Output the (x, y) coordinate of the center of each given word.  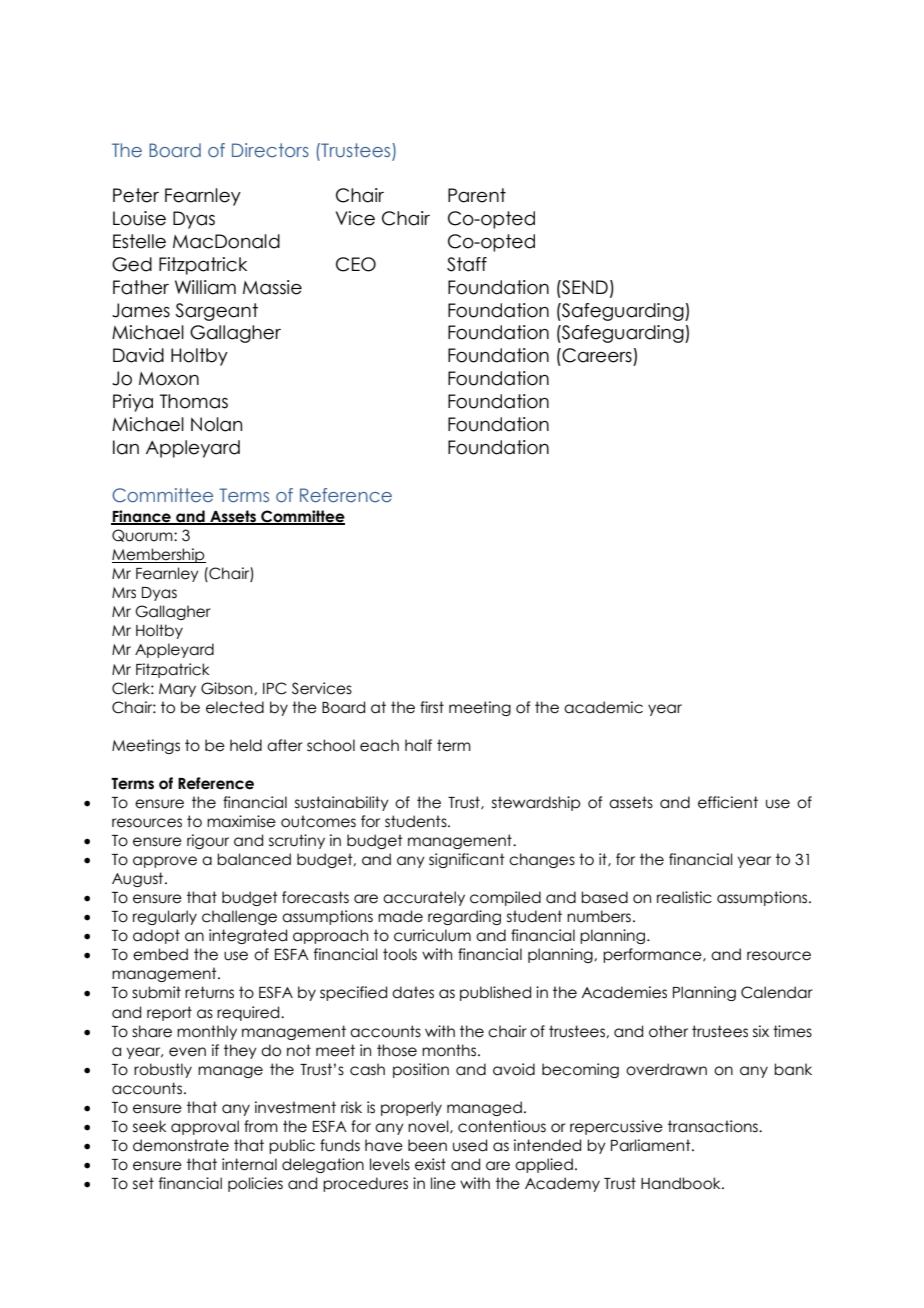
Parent (477, 195)
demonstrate (181, 1145)
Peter (136, 195)
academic (603, 707)
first (432, 707)
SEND (584, 287)
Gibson (228, 688)
